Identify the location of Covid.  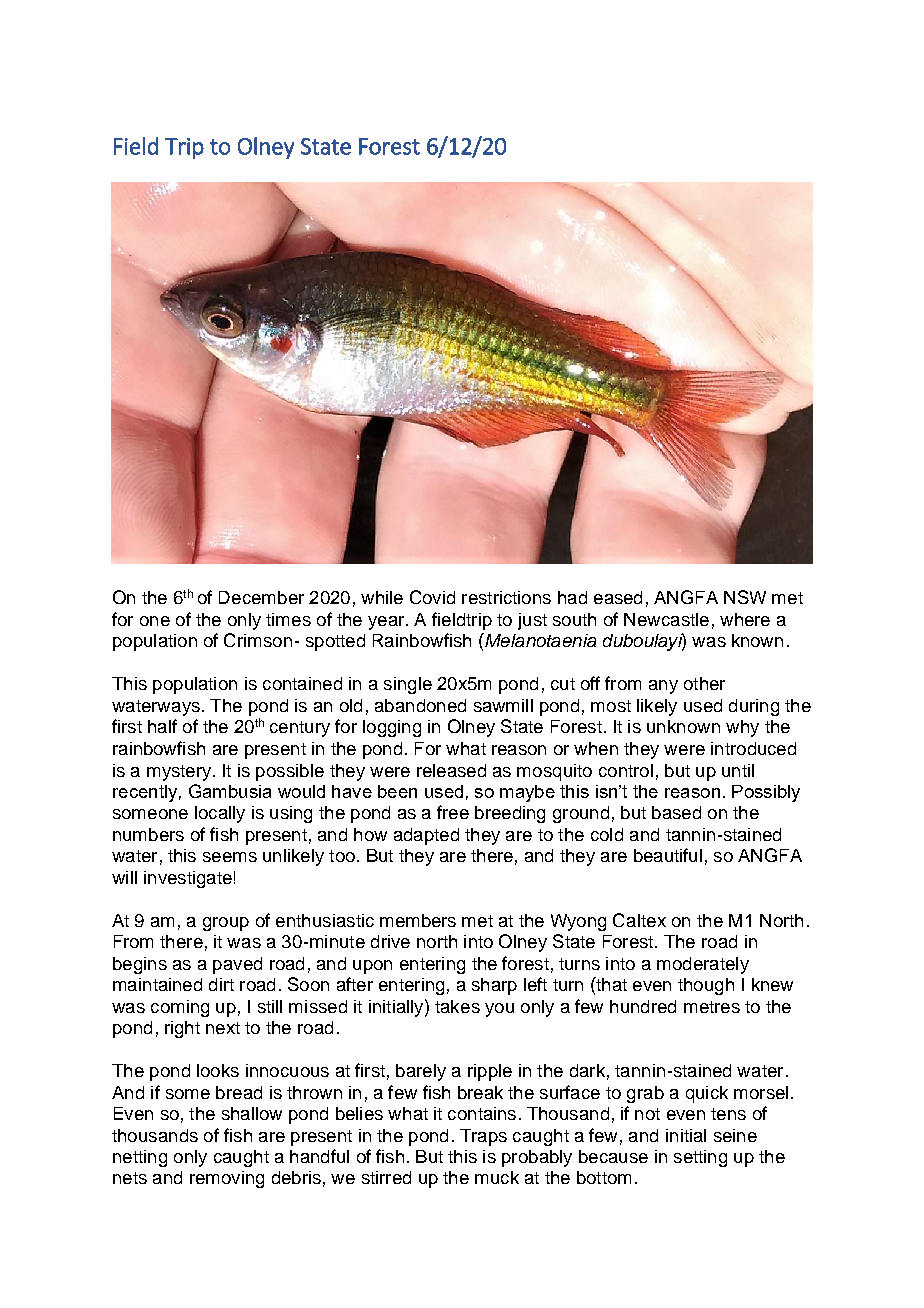
(432, 597).
